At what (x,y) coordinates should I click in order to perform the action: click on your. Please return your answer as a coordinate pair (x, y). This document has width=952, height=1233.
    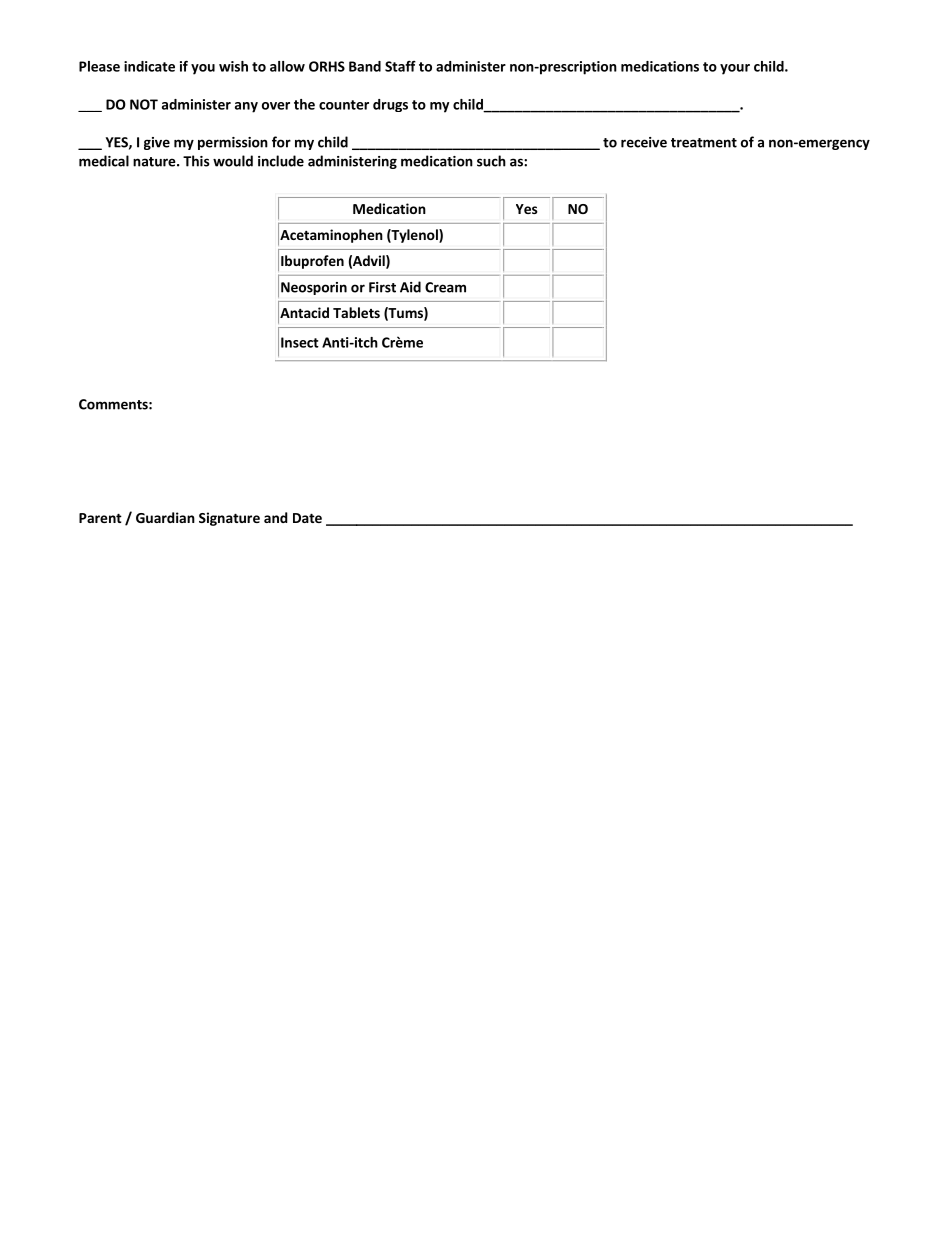
    Looking at the image, I should click on (735, 69).
